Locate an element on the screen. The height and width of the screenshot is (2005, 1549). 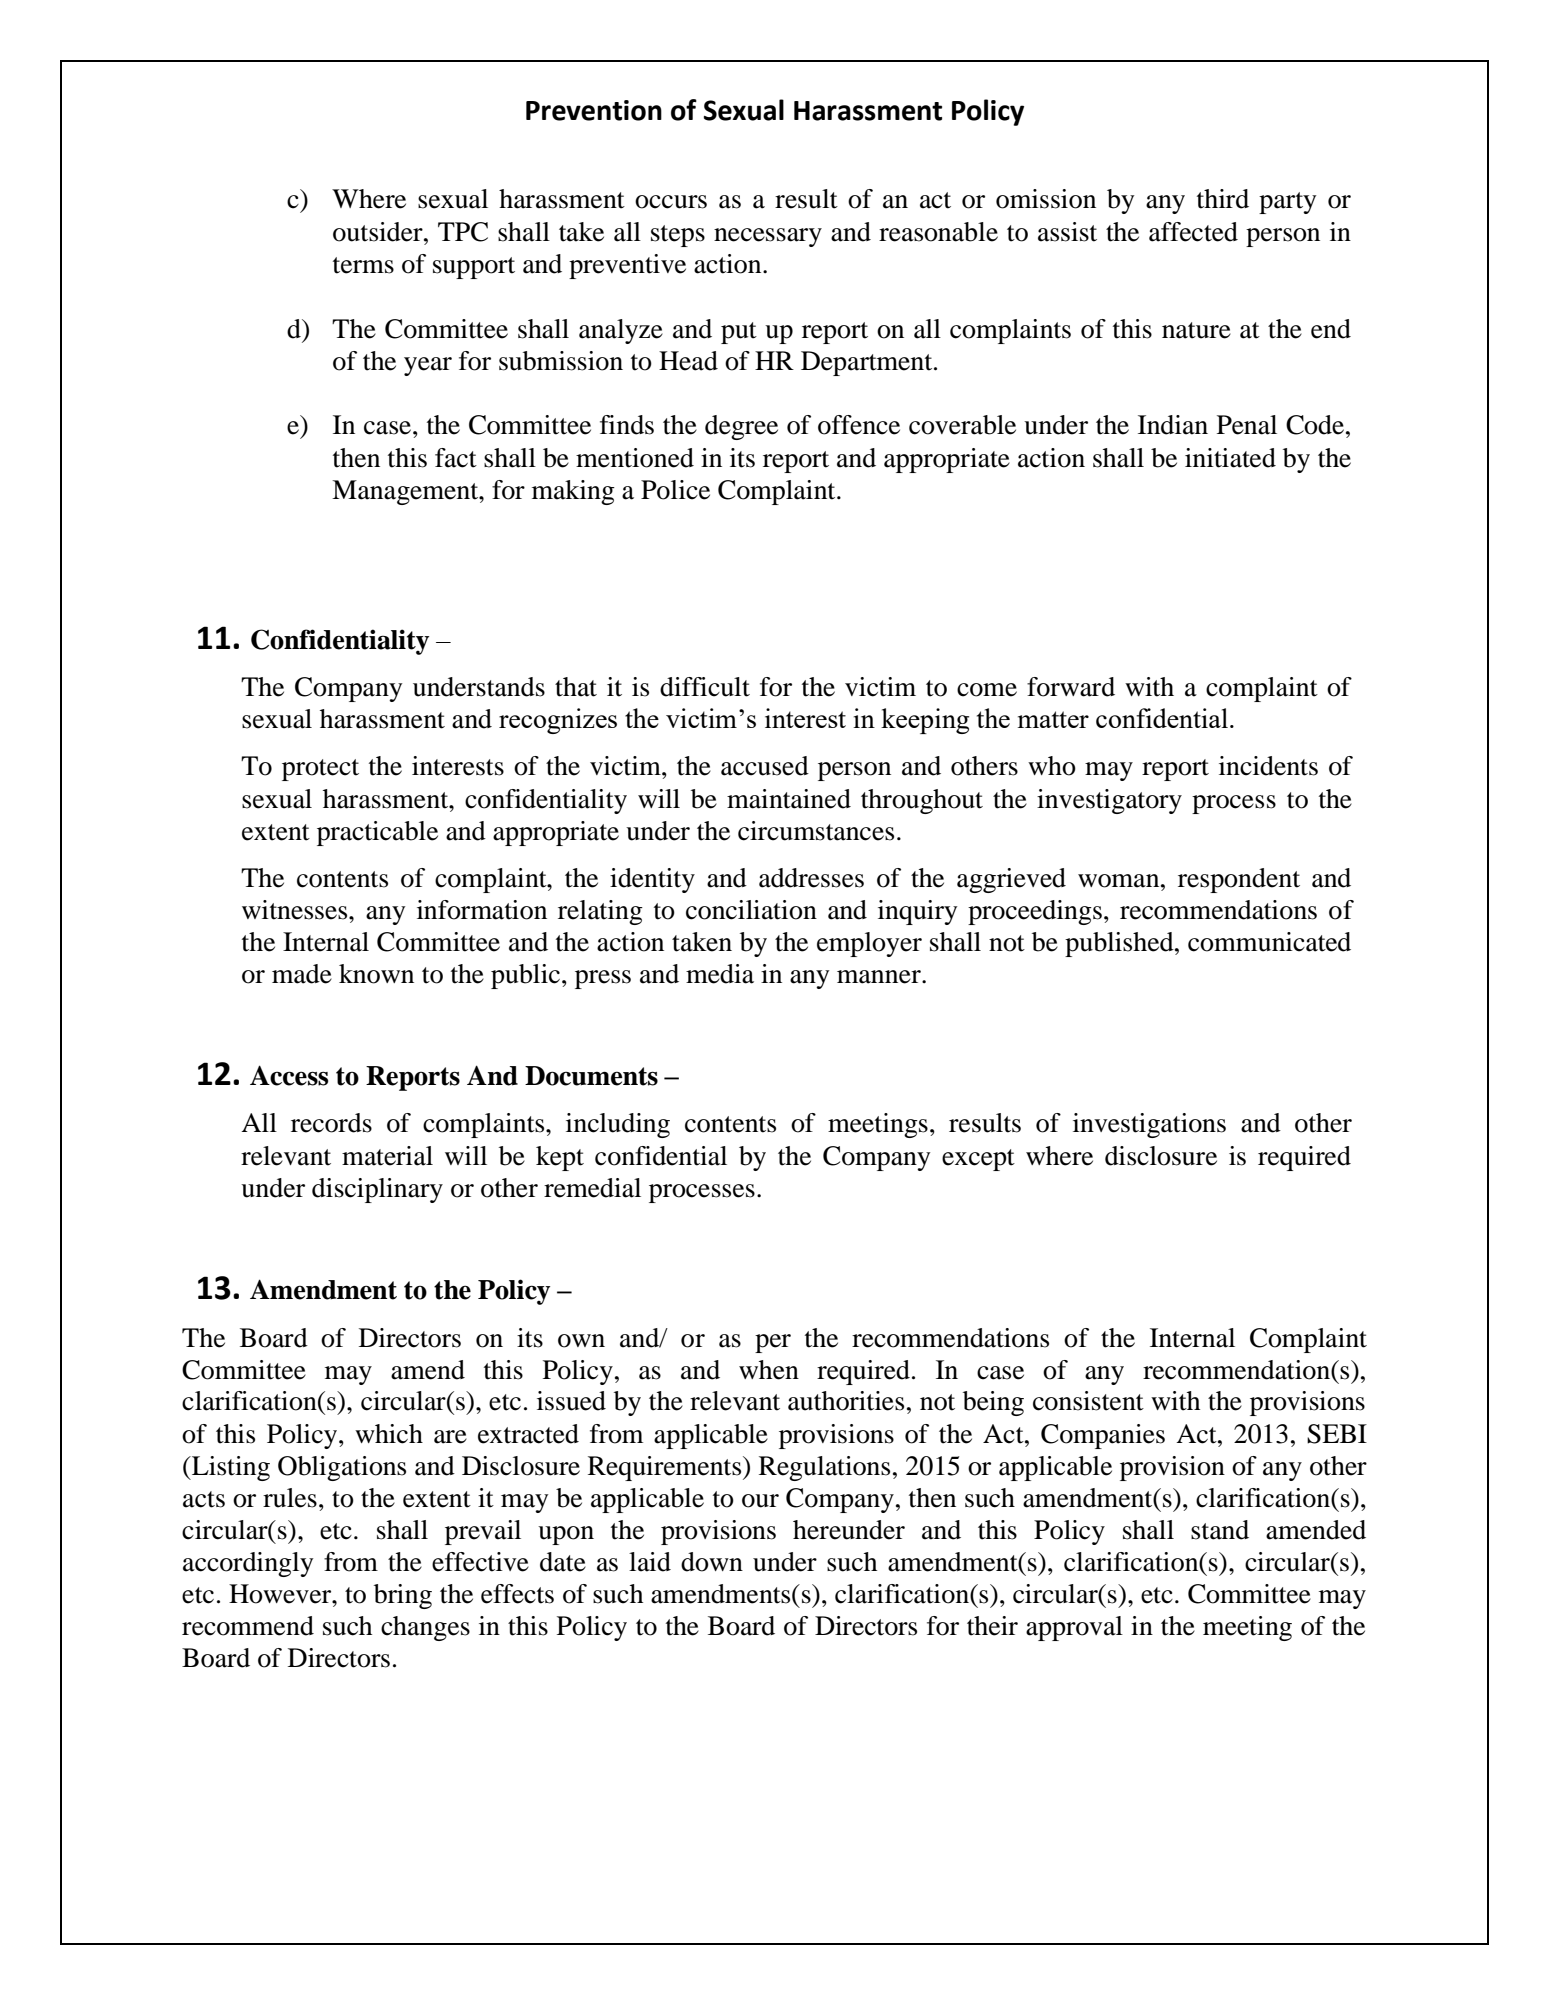
third is located at coordinates (1223, 199).
